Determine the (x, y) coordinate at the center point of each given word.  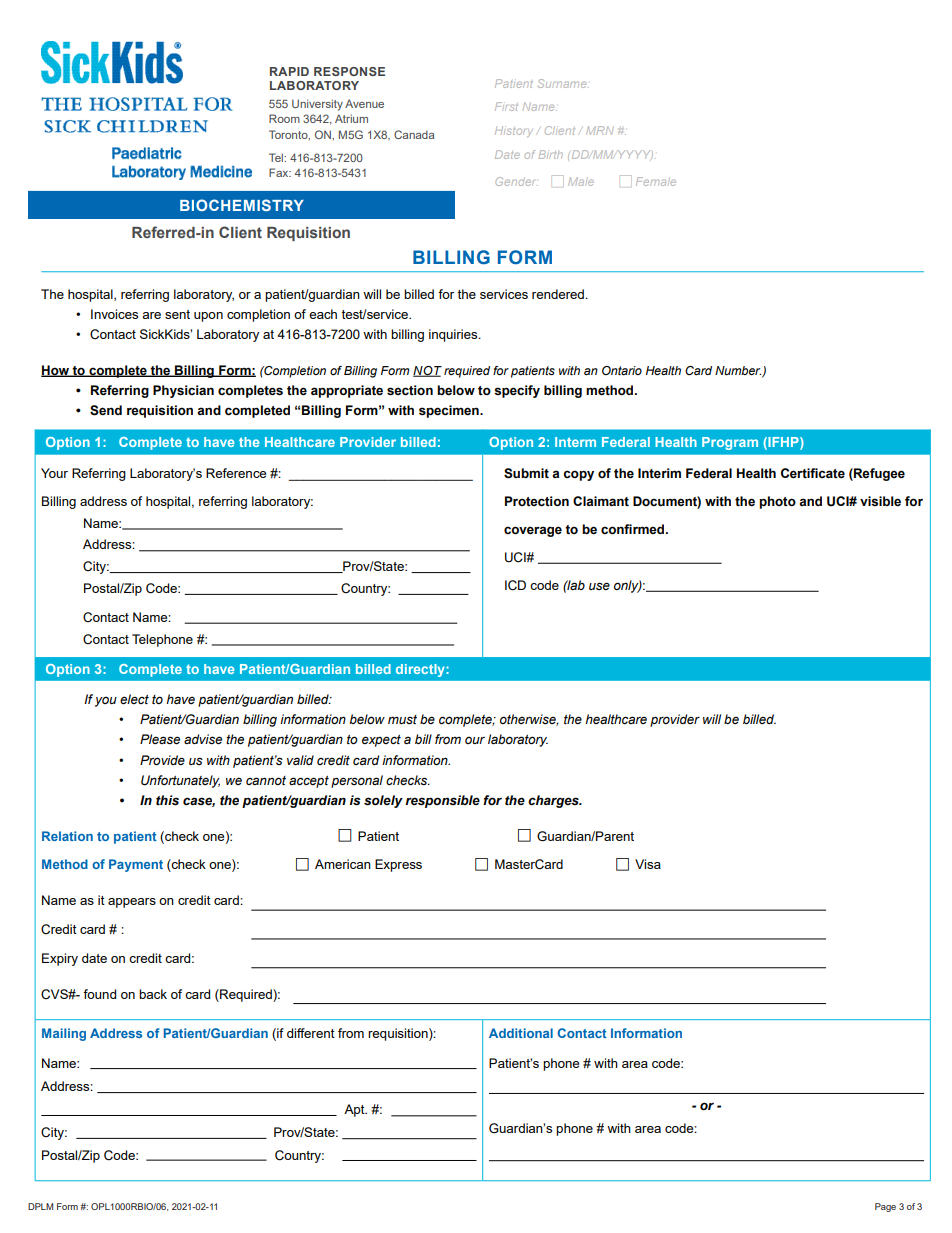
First (506, 106)
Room (284, 118)
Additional (521, 1033)
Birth (551, 154)
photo (777, 502)
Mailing (64, 1034)
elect (134, 699)
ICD (515, 585)
